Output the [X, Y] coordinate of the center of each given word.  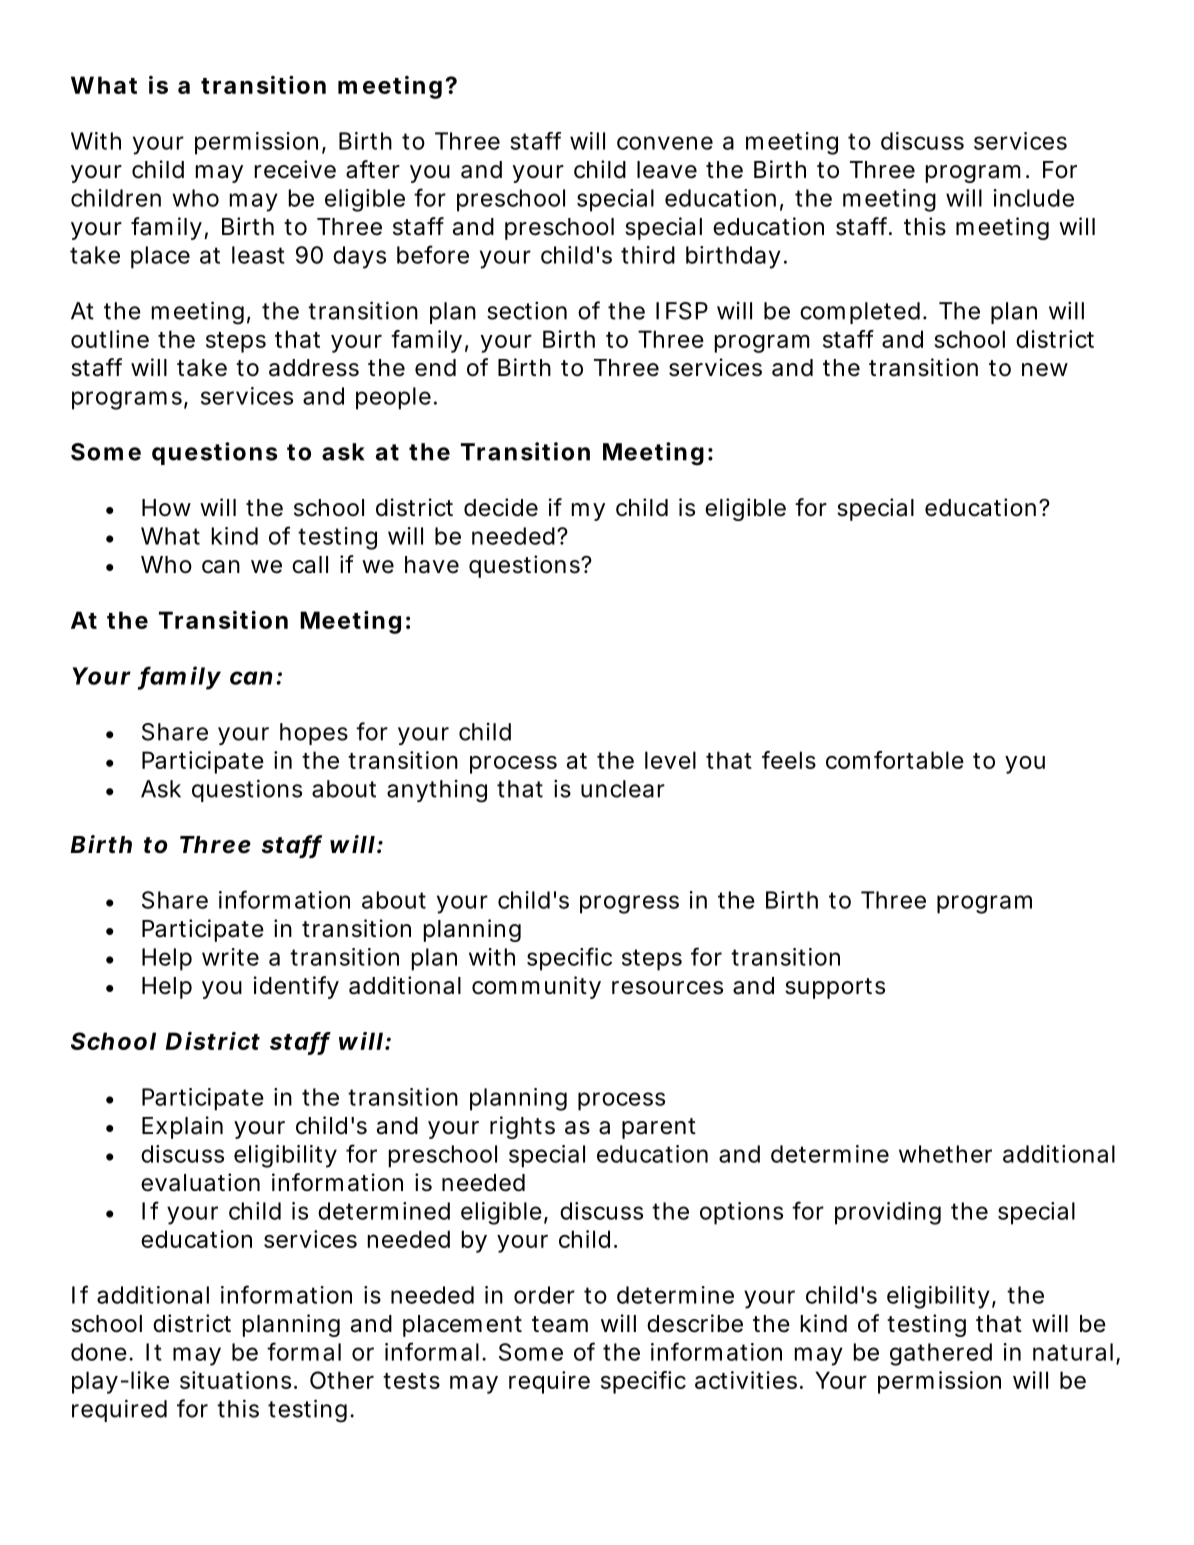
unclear [623, 789]
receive [295, 169]
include [1033, 198]
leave [667, 170]
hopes [314, 734]
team [560, 1324]
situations [235, 1380]
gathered [941, 1354]
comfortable [895, 760]
